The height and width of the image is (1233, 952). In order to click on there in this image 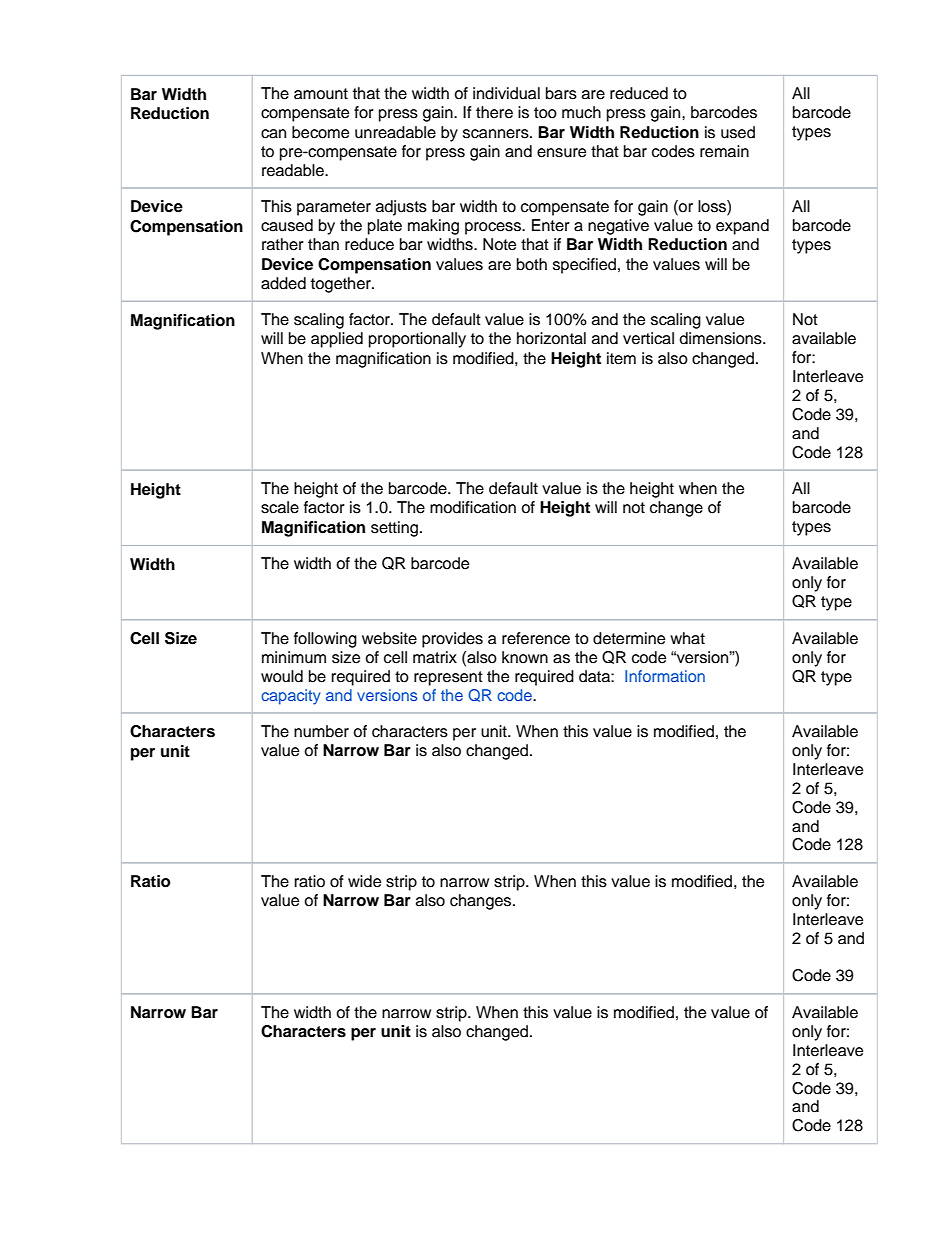, I will do `click(494, 112)`.
